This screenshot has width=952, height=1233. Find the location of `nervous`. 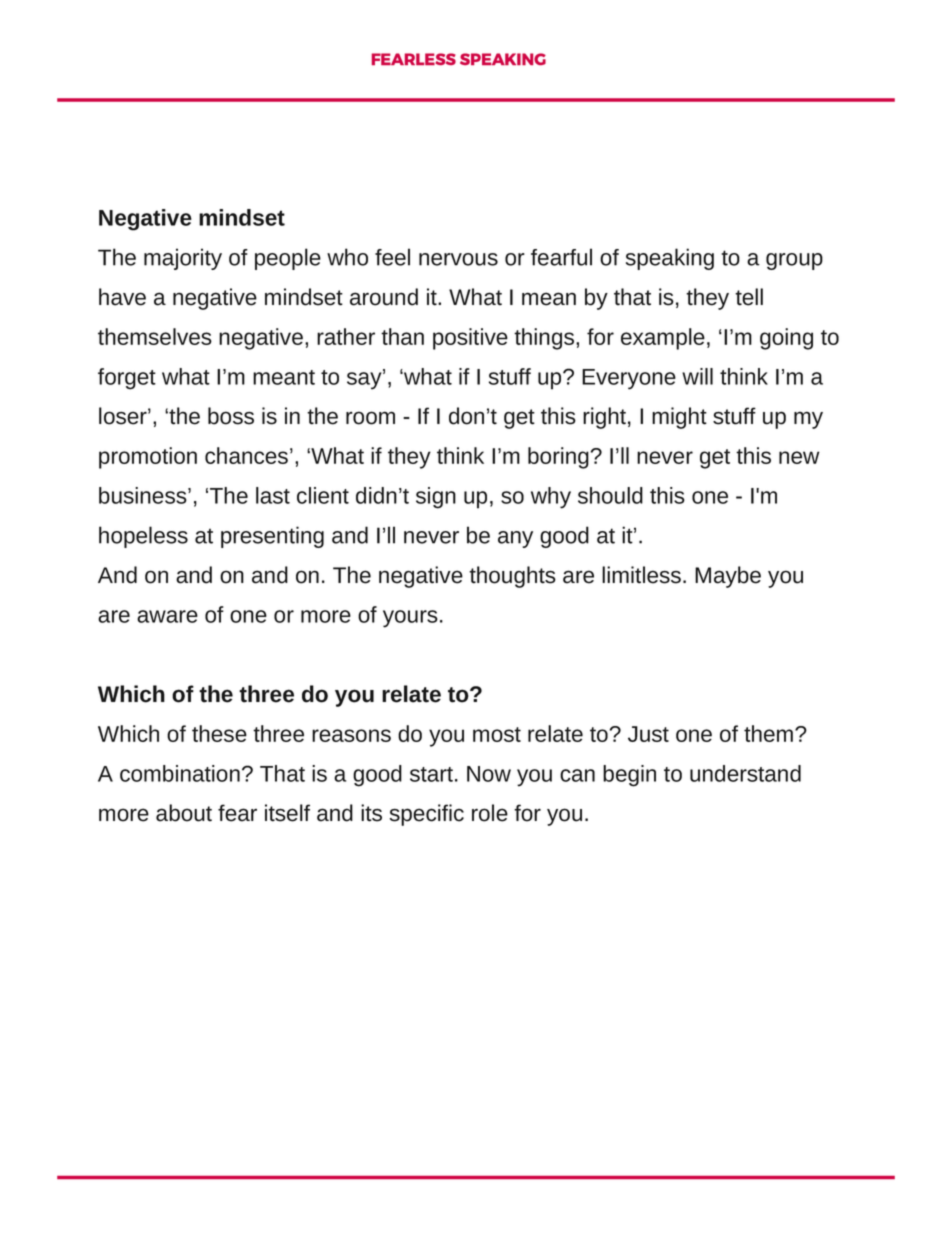

nervous is located at coordinates (458, 259).
